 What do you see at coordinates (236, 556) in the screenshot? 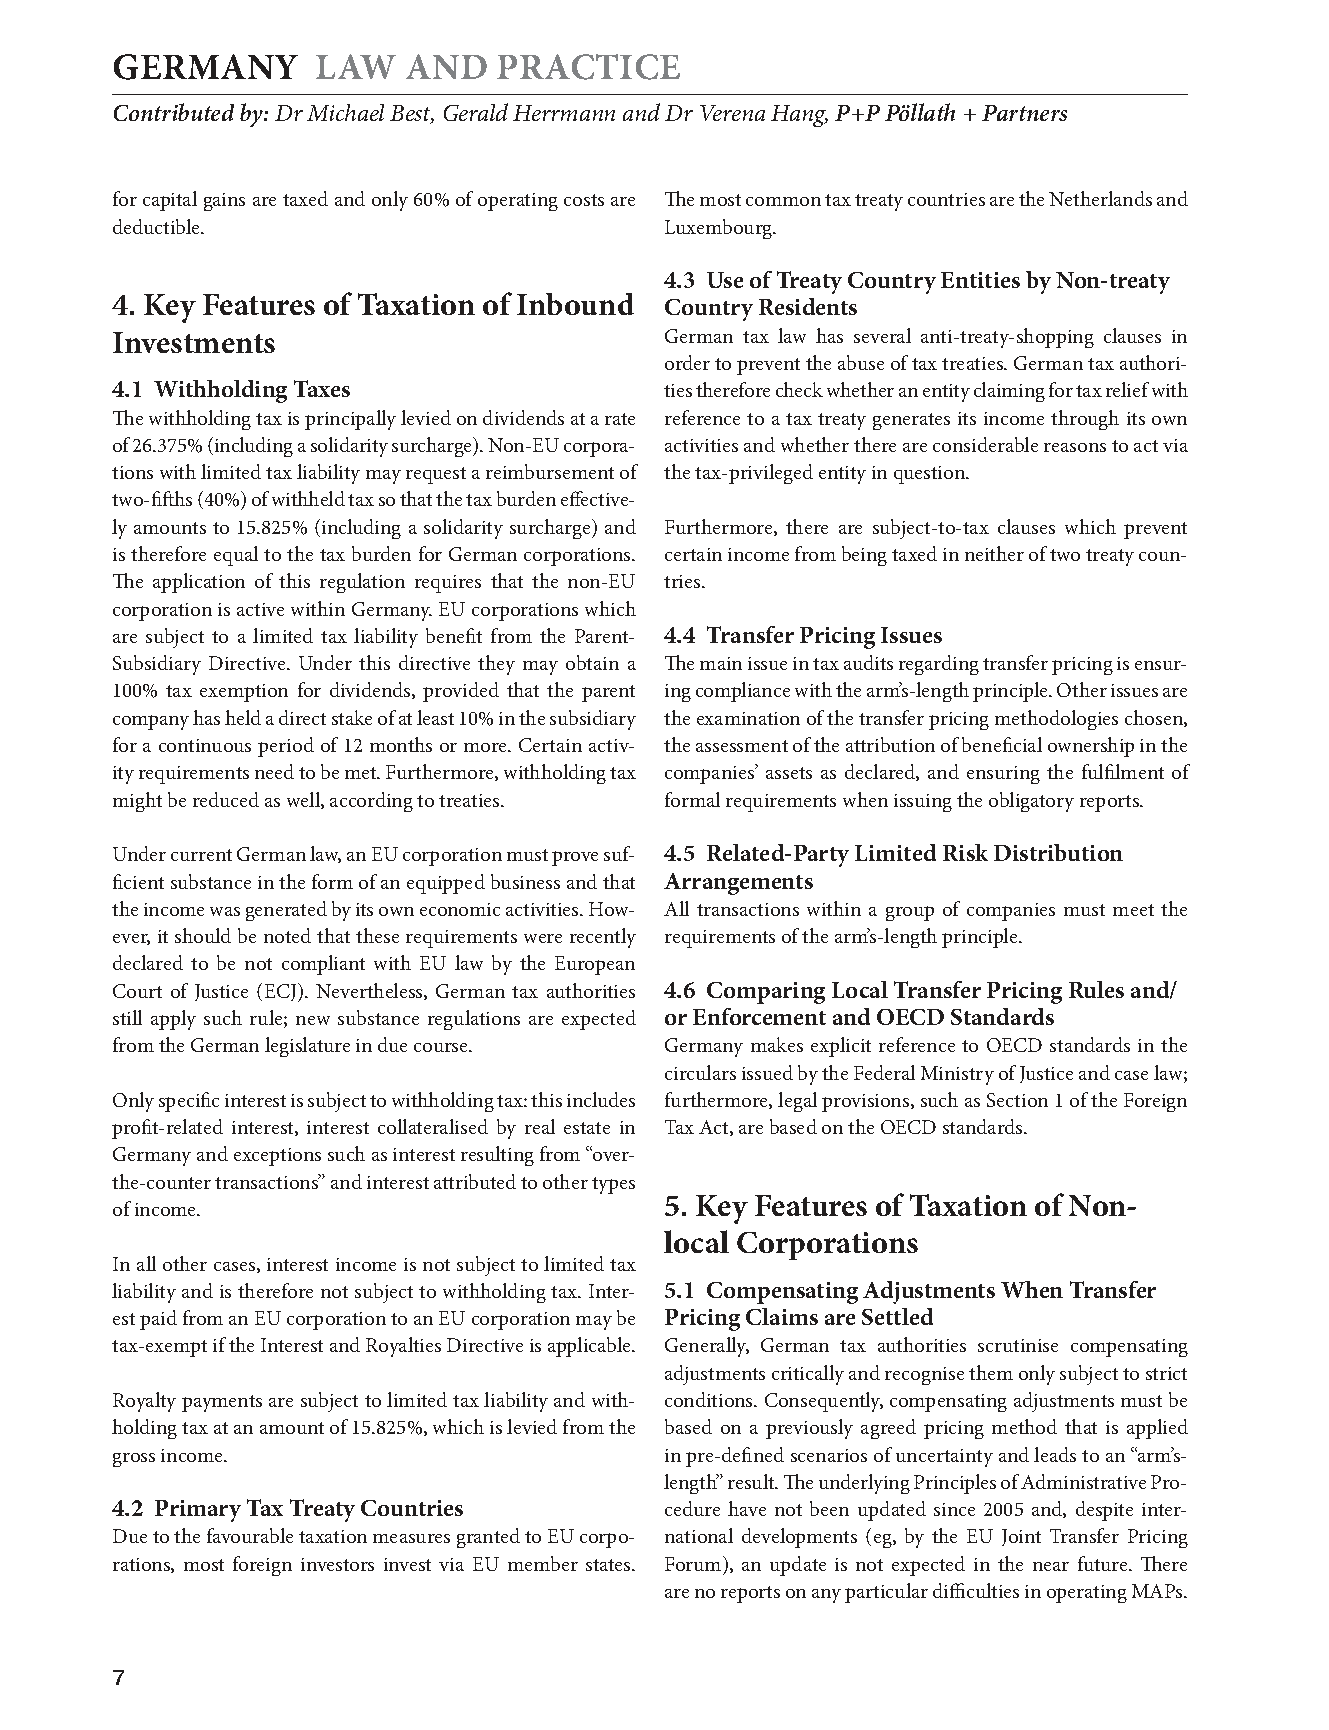
I see `equal` at bounding box center [236, 556].
